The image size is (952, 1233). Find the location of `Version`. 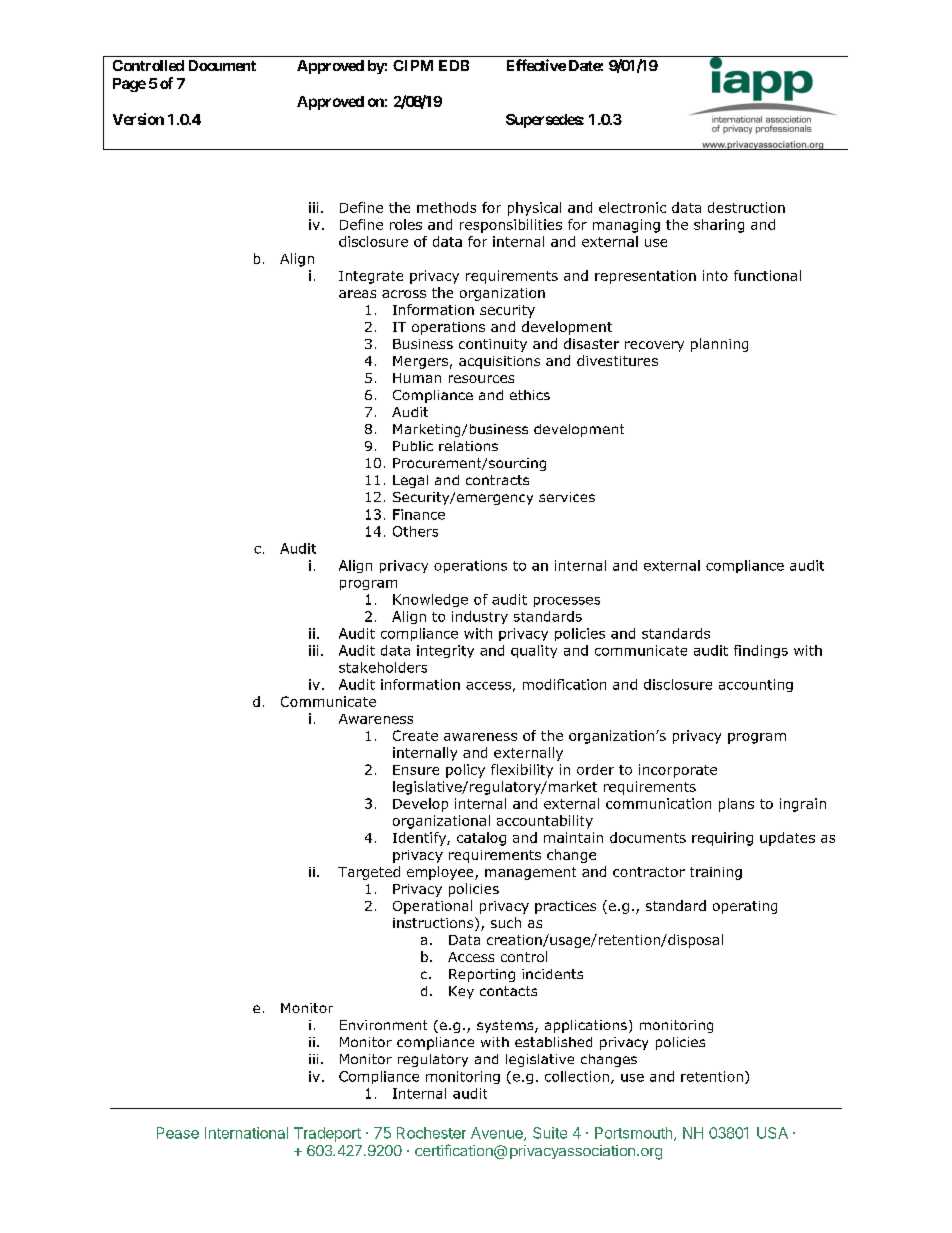

Version is located at coordinates (138, 119).
